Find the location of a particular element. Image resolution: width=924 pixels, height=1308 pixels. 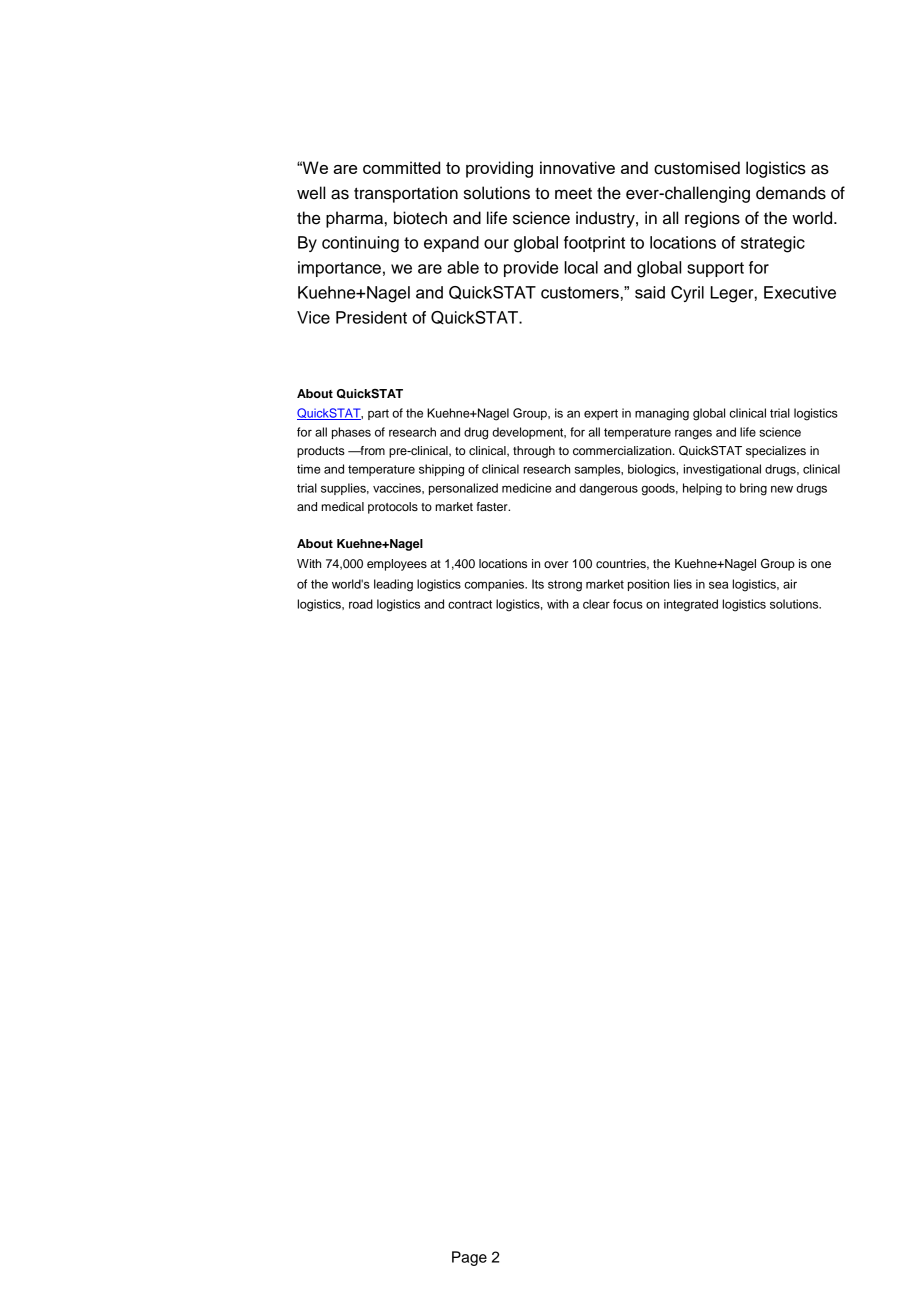

through is located at coordinates (534, 452).
